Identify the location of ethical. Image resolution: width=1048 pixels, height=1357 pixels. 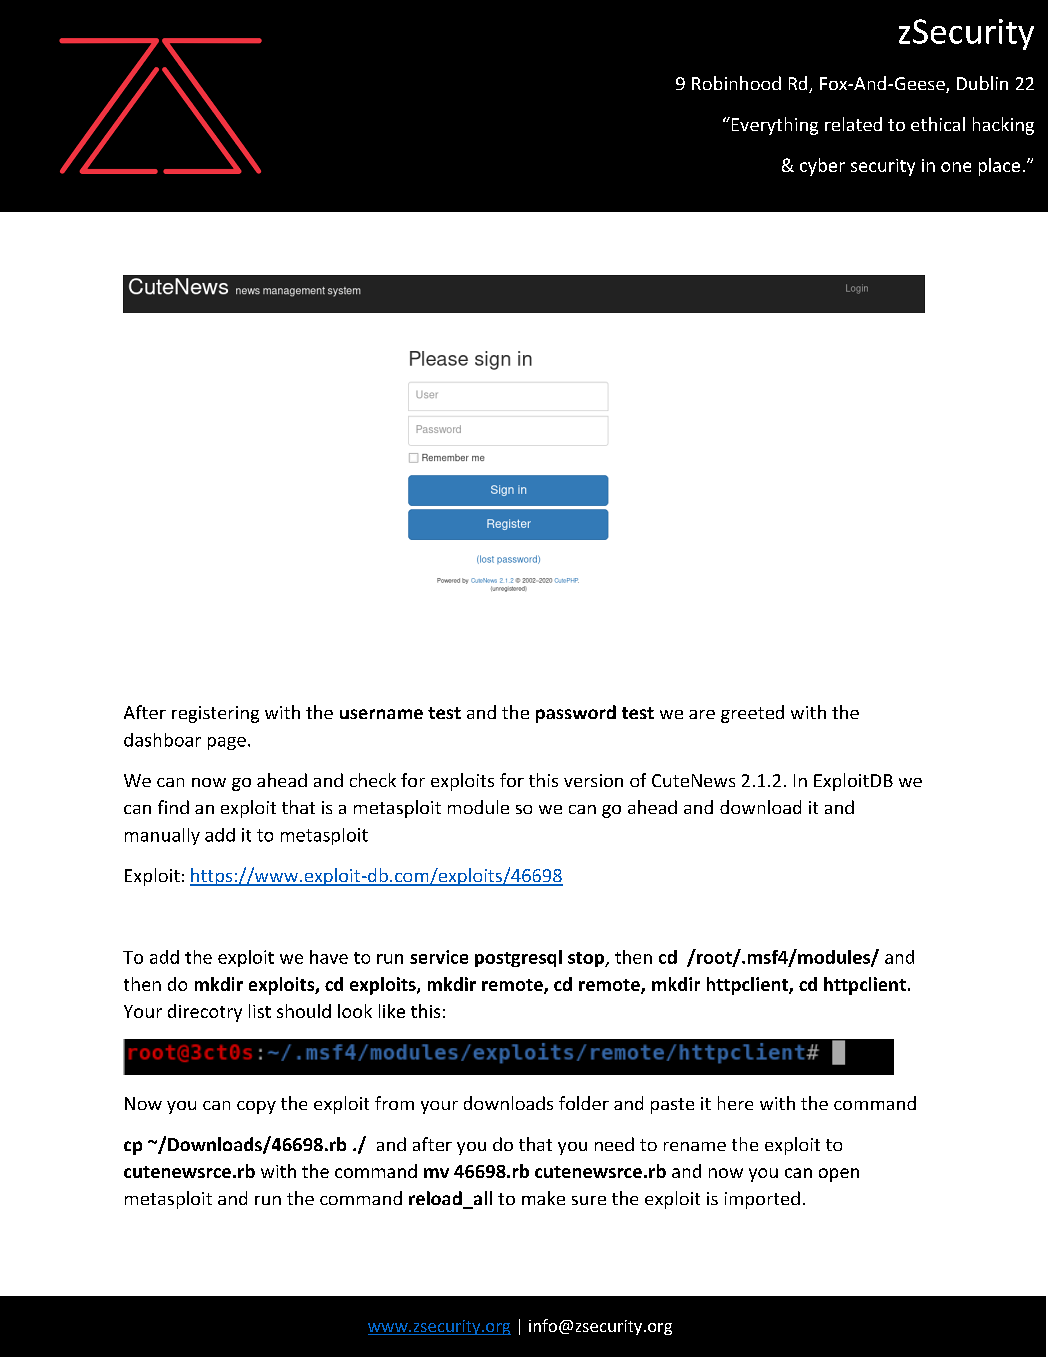
(938, 124).
